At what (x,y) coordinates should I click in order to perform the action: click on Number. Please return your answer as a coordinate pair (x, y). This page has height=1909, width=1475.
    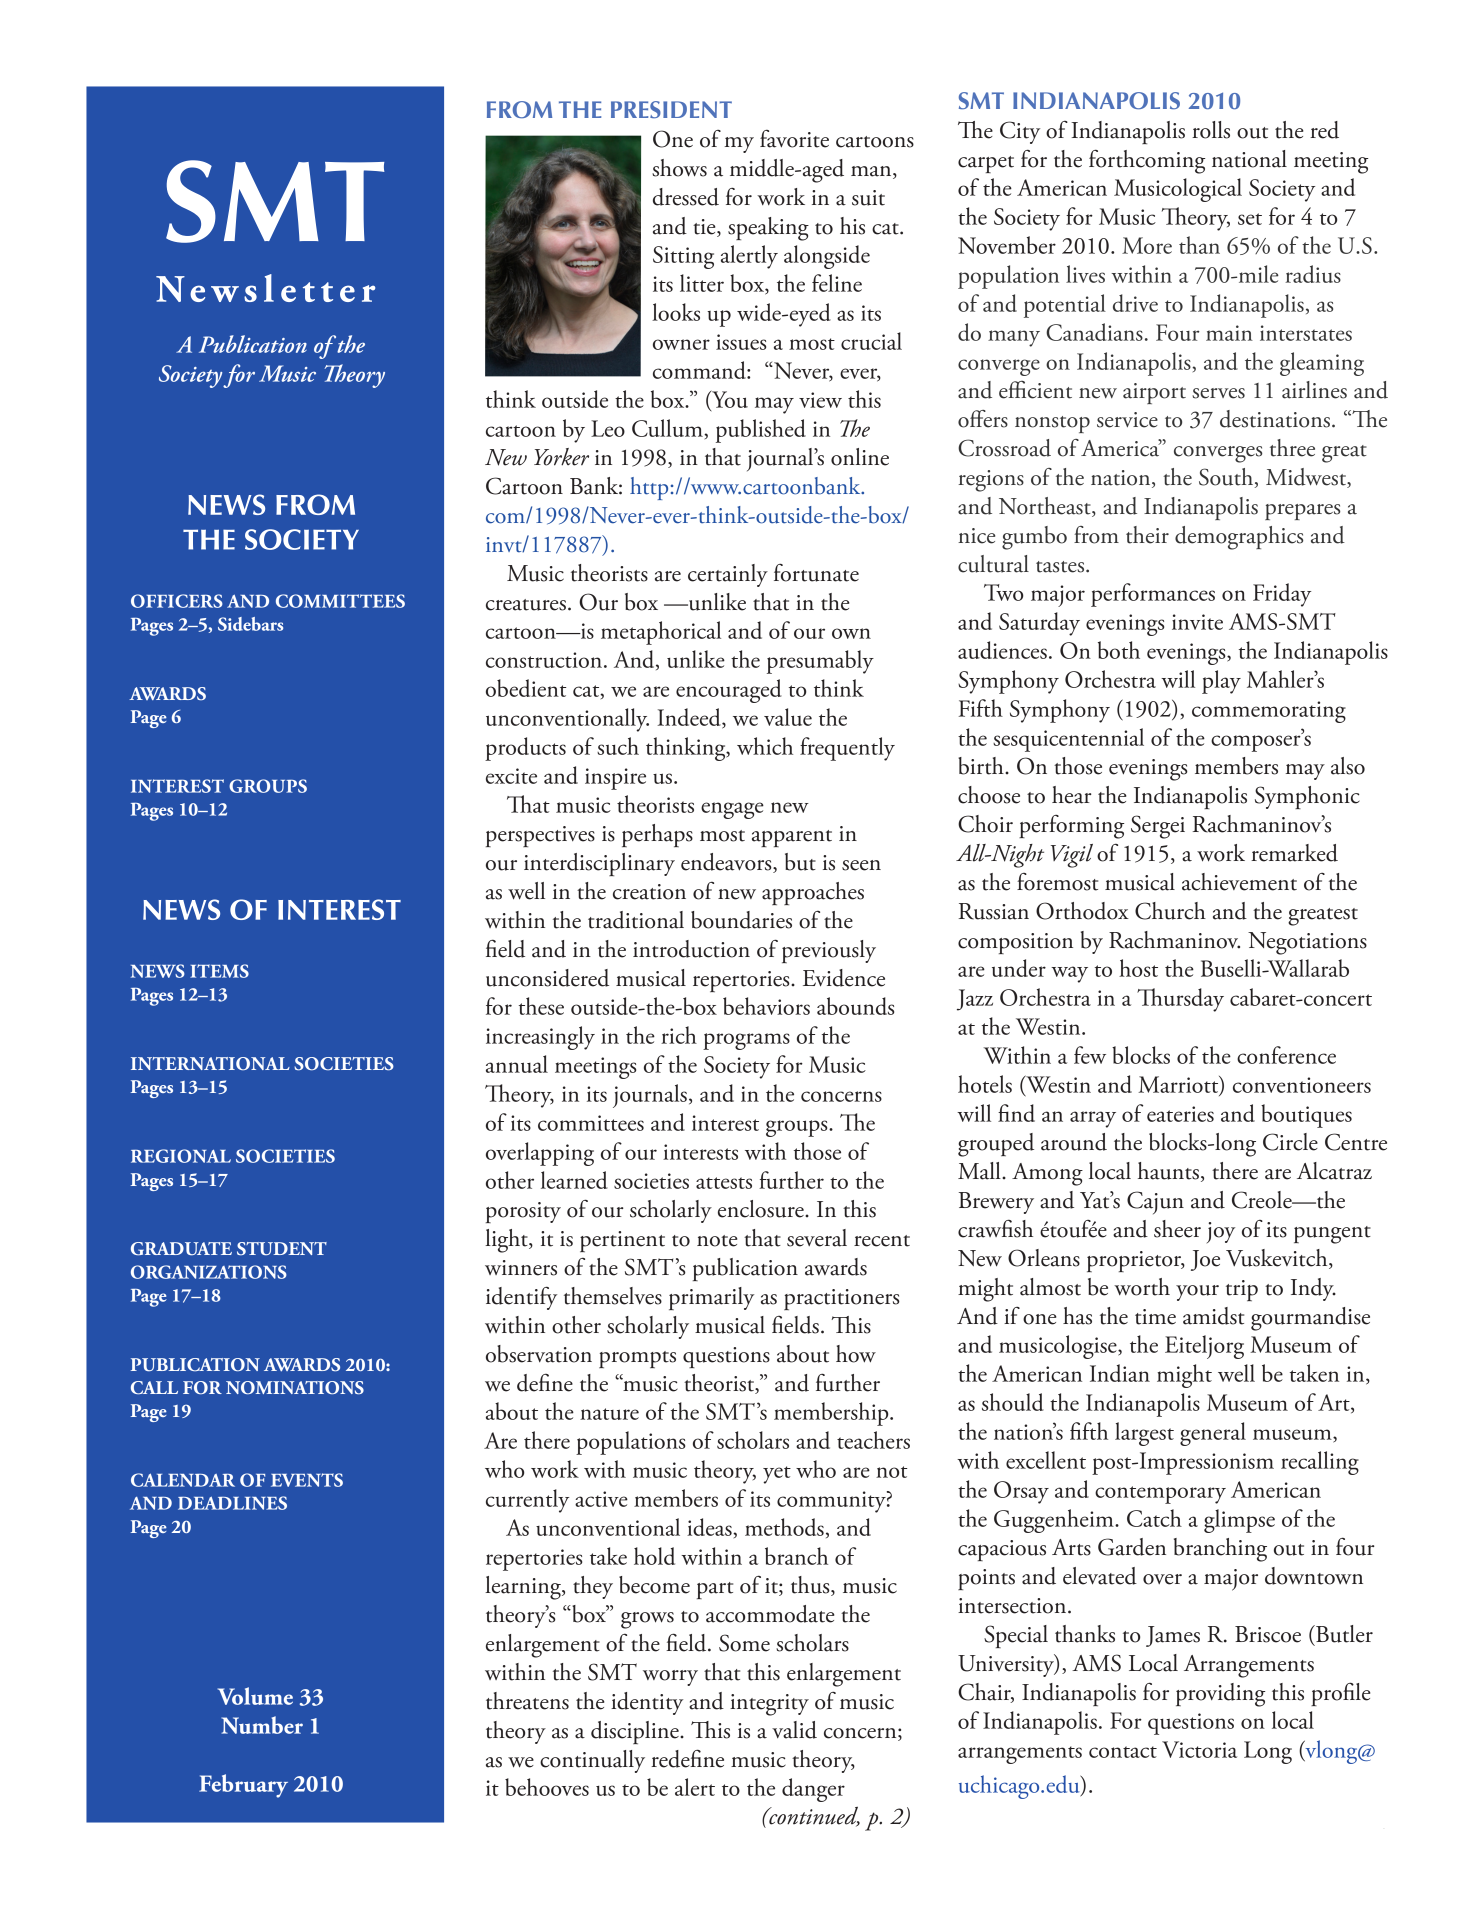
    Looking at the image, I should click on (262, 1725).
